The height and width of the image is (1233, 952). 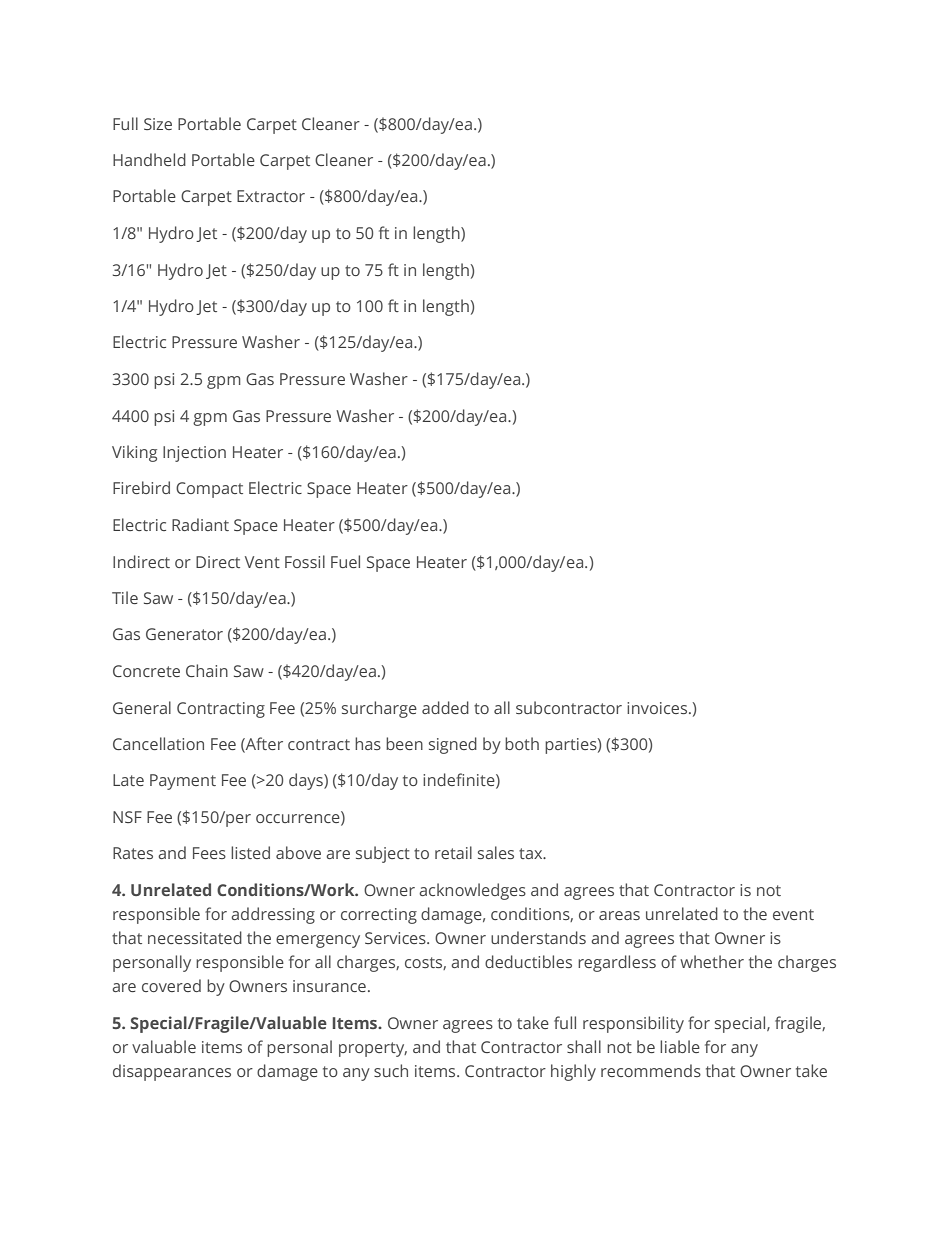 What do you see at coordinates (345, 561) in the image?
I see `Fuel` at bounding box center [345, 561].
